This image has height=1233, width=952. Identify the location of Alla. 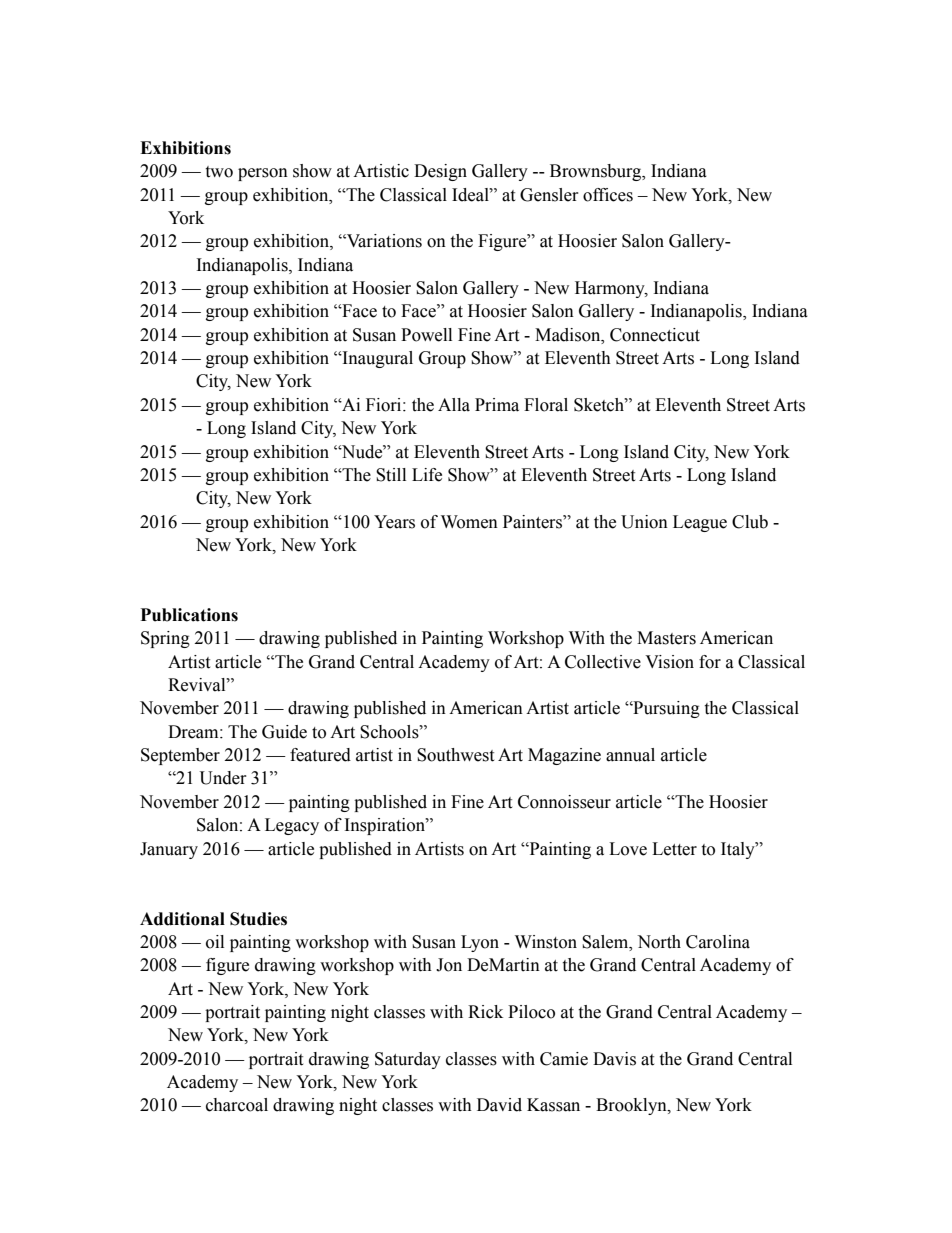
(454, 405).
